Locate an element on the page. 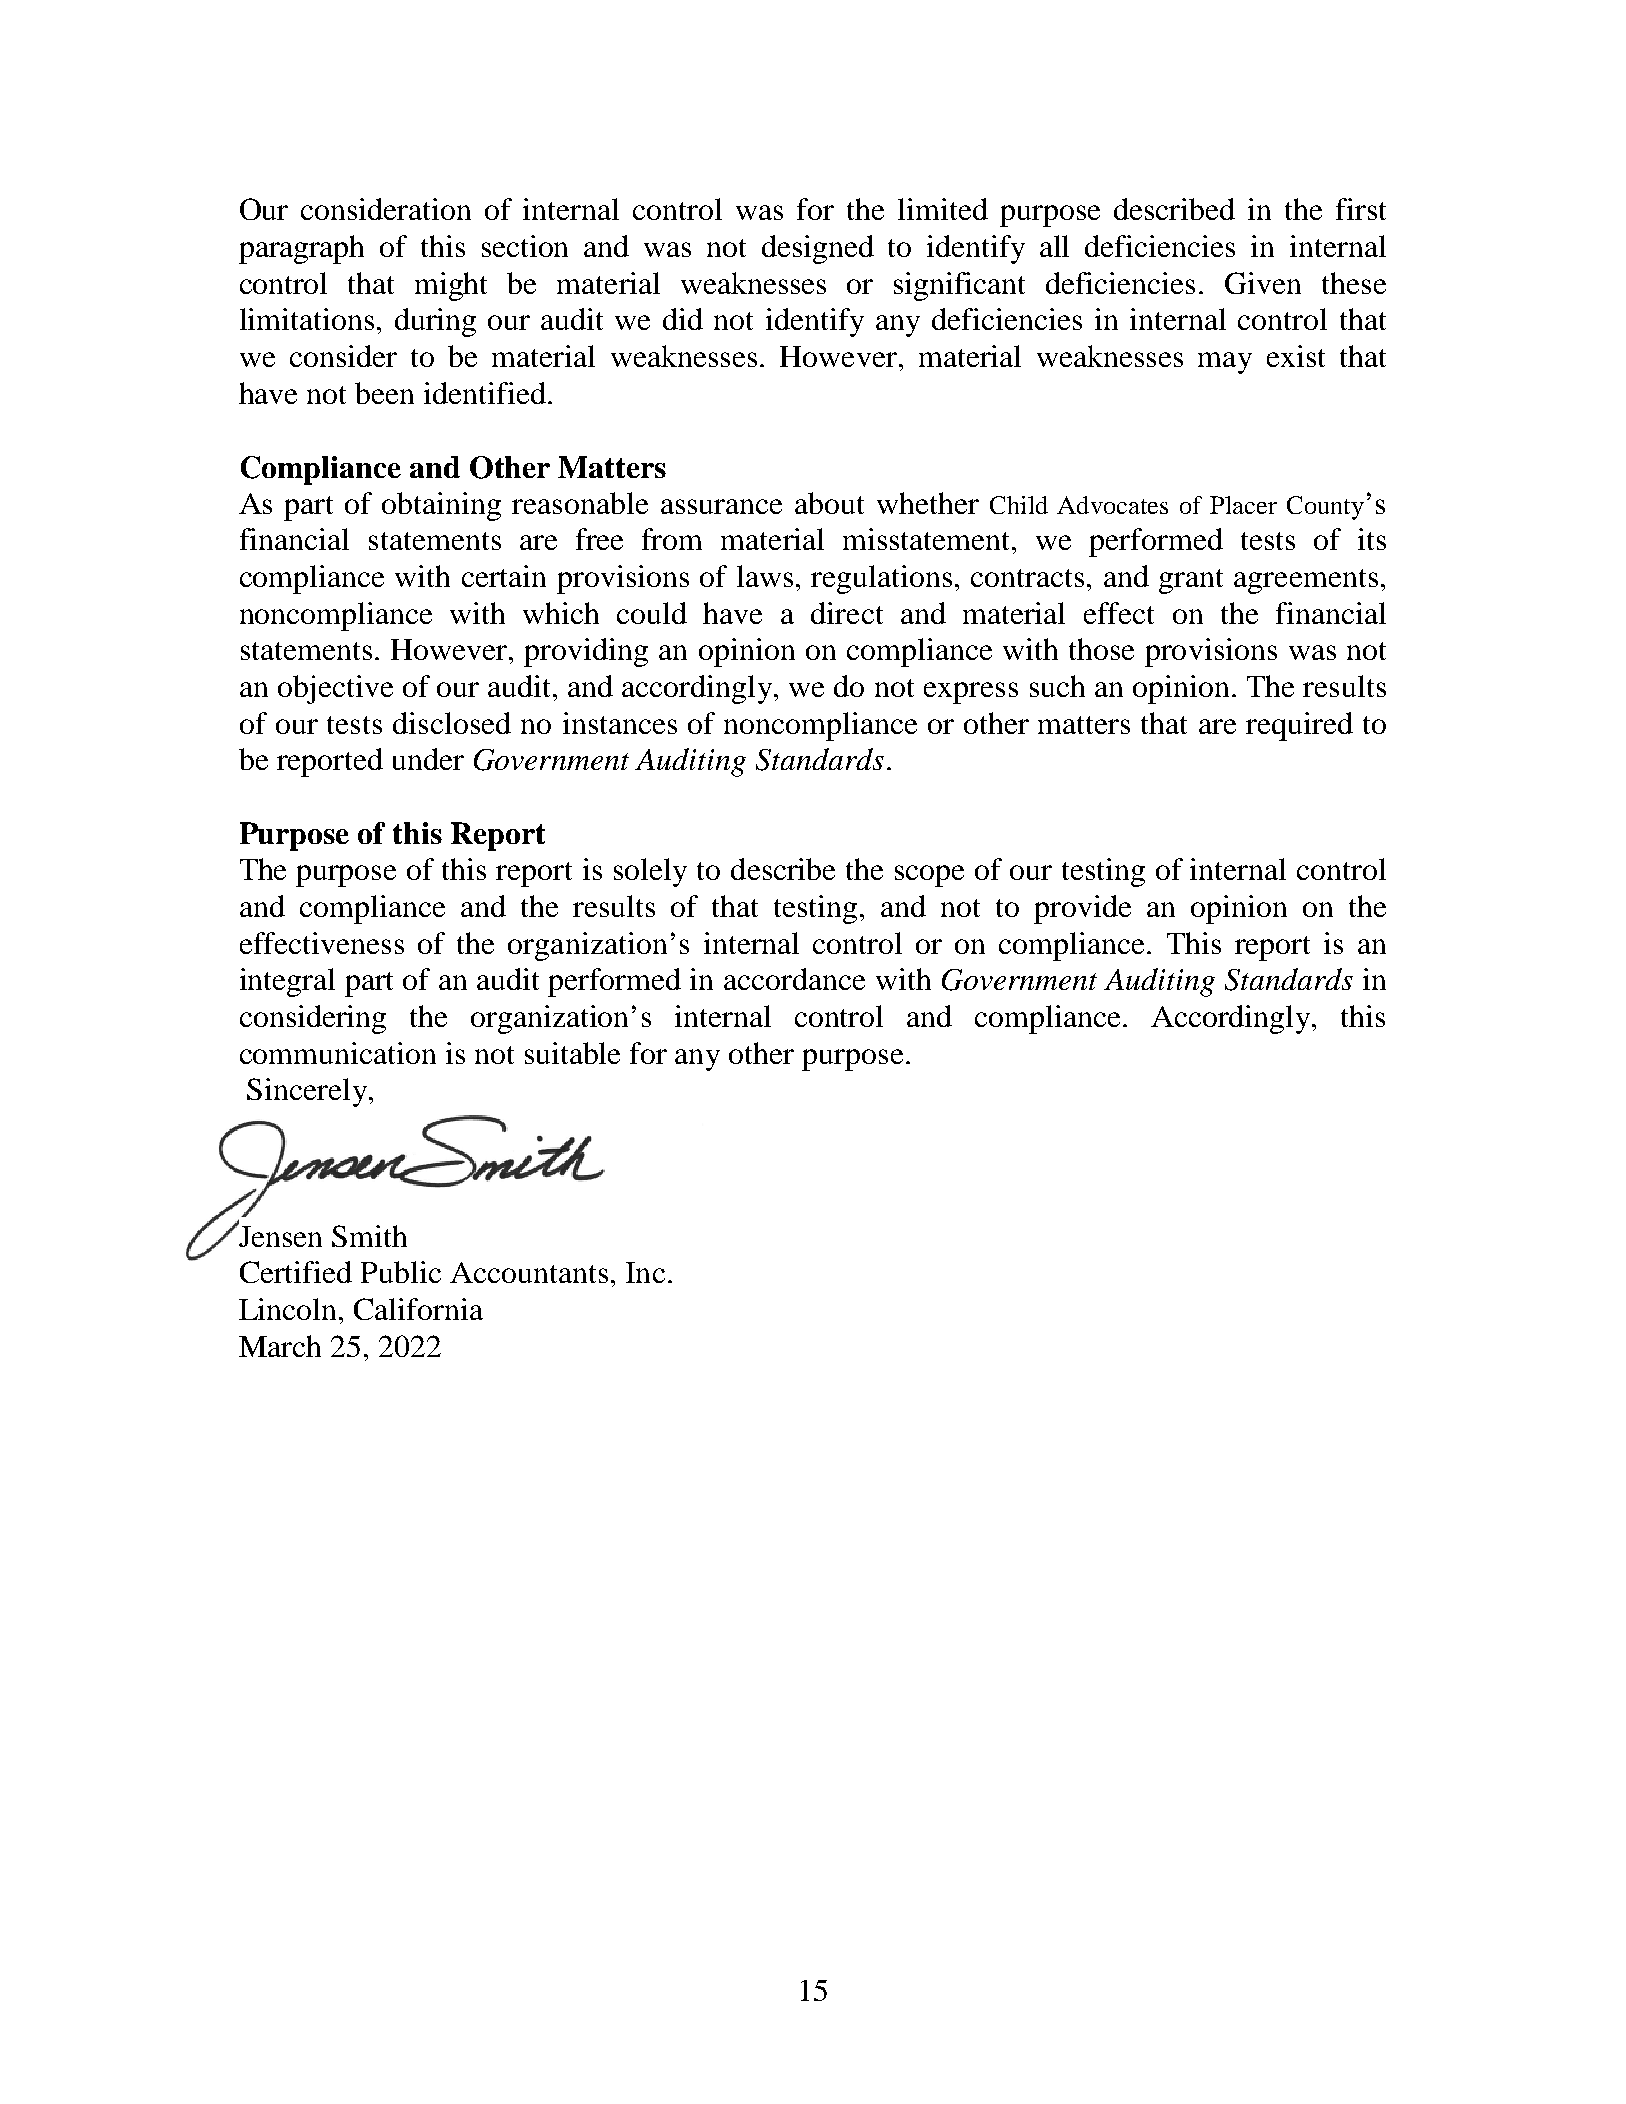 The image size is (1626, 2104). communication is located at coordinates (338, 1053).
